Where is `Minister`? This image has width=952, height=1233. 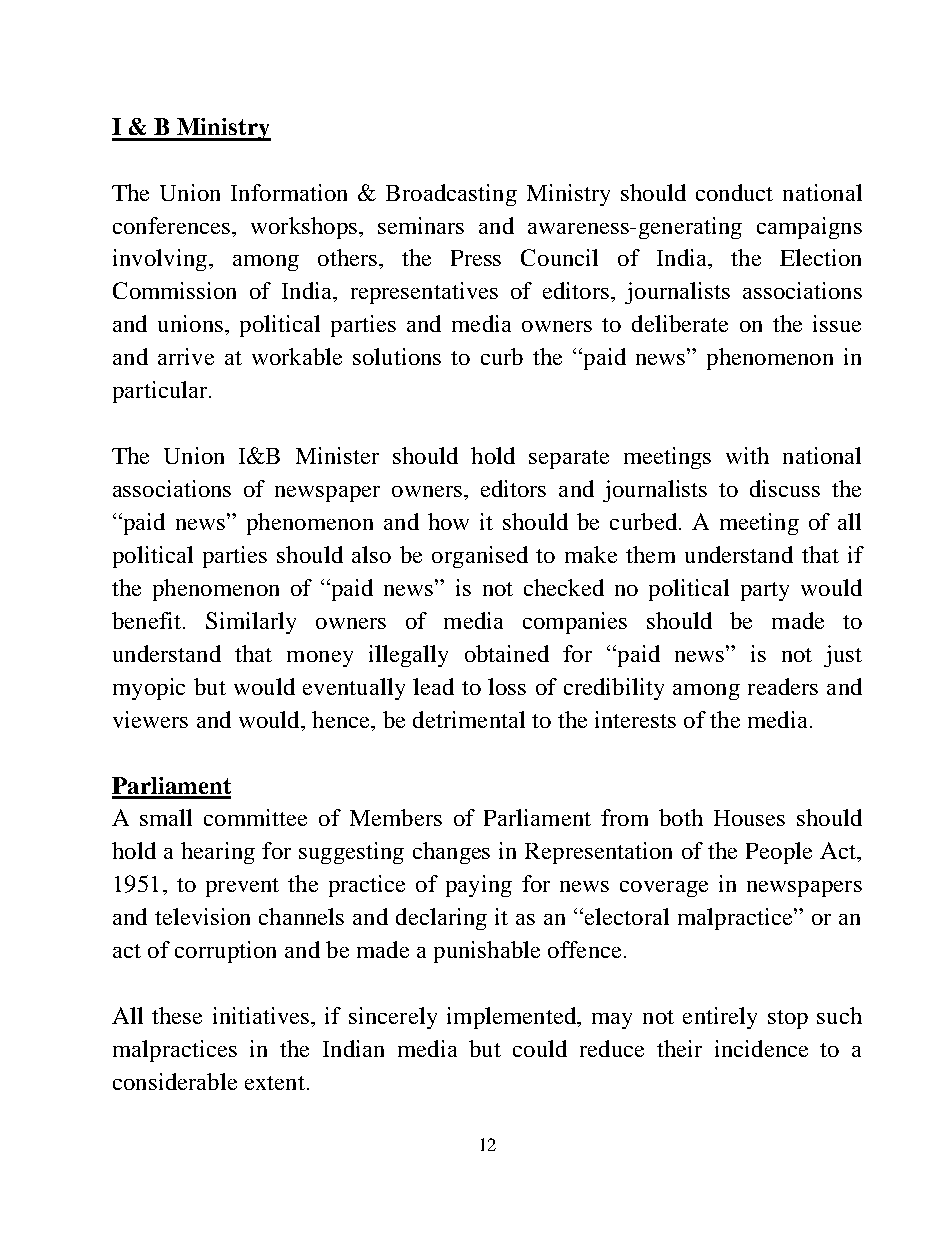 Minister is located at coordinates (337, 455).
